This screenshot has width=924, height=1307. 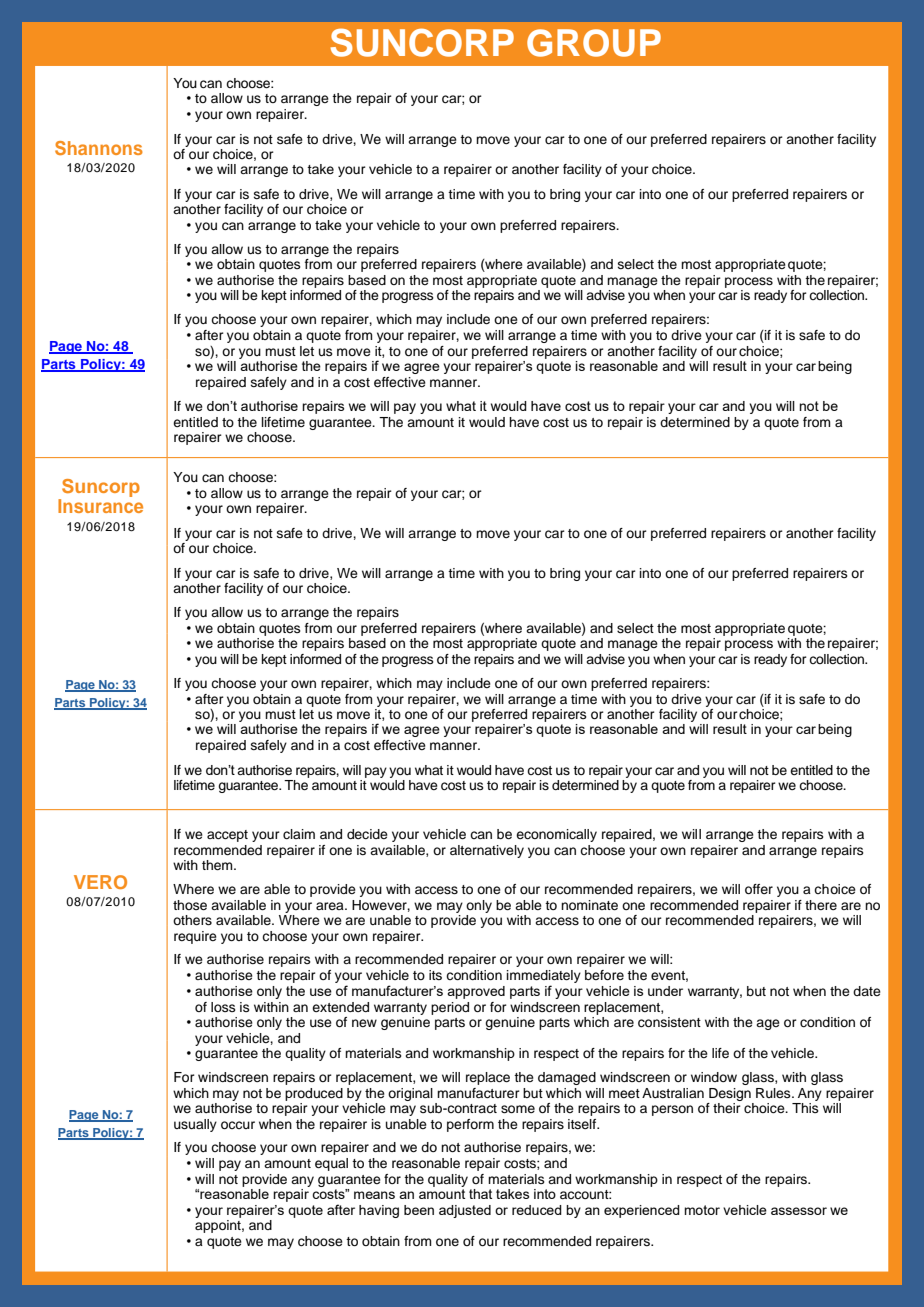 I want to click on that, so click(x=480, y=1194).
